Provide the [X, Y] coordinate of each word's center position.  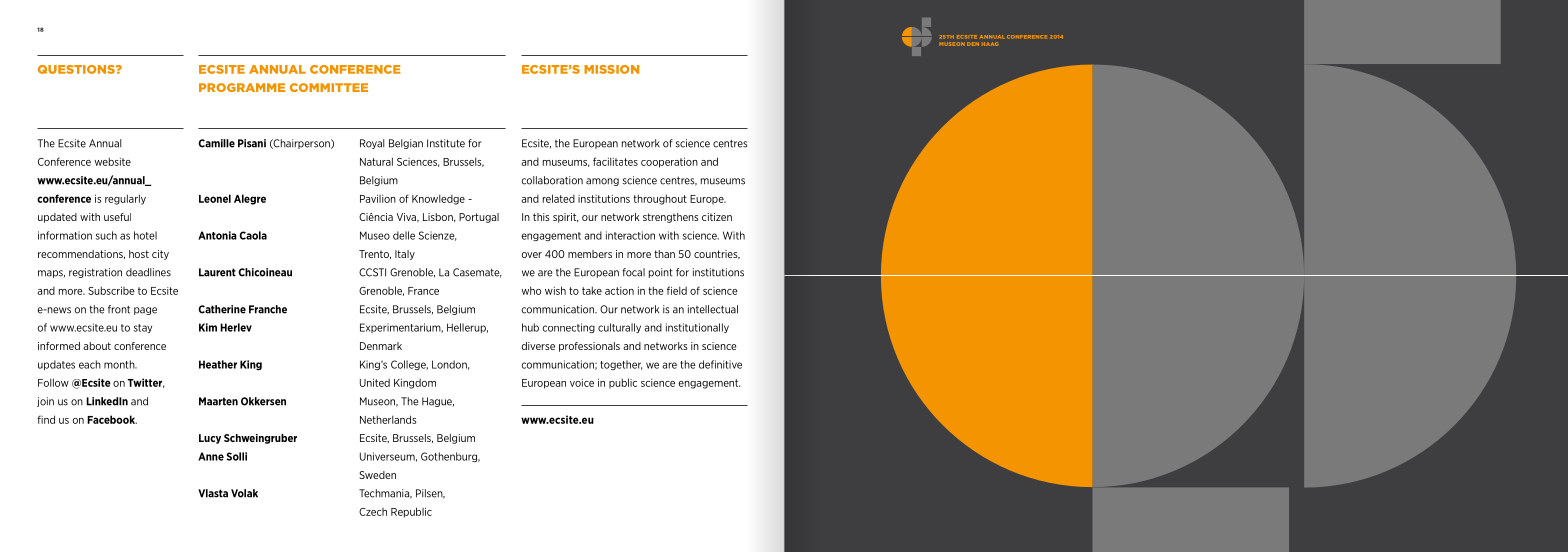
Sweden [377, 475]
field [677, 290]
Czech [373, 512]
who [531, 290]
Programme [242, 87]
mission [611, 69]
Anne [211, 456]
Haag [990, 44]
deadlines [148, 272]
